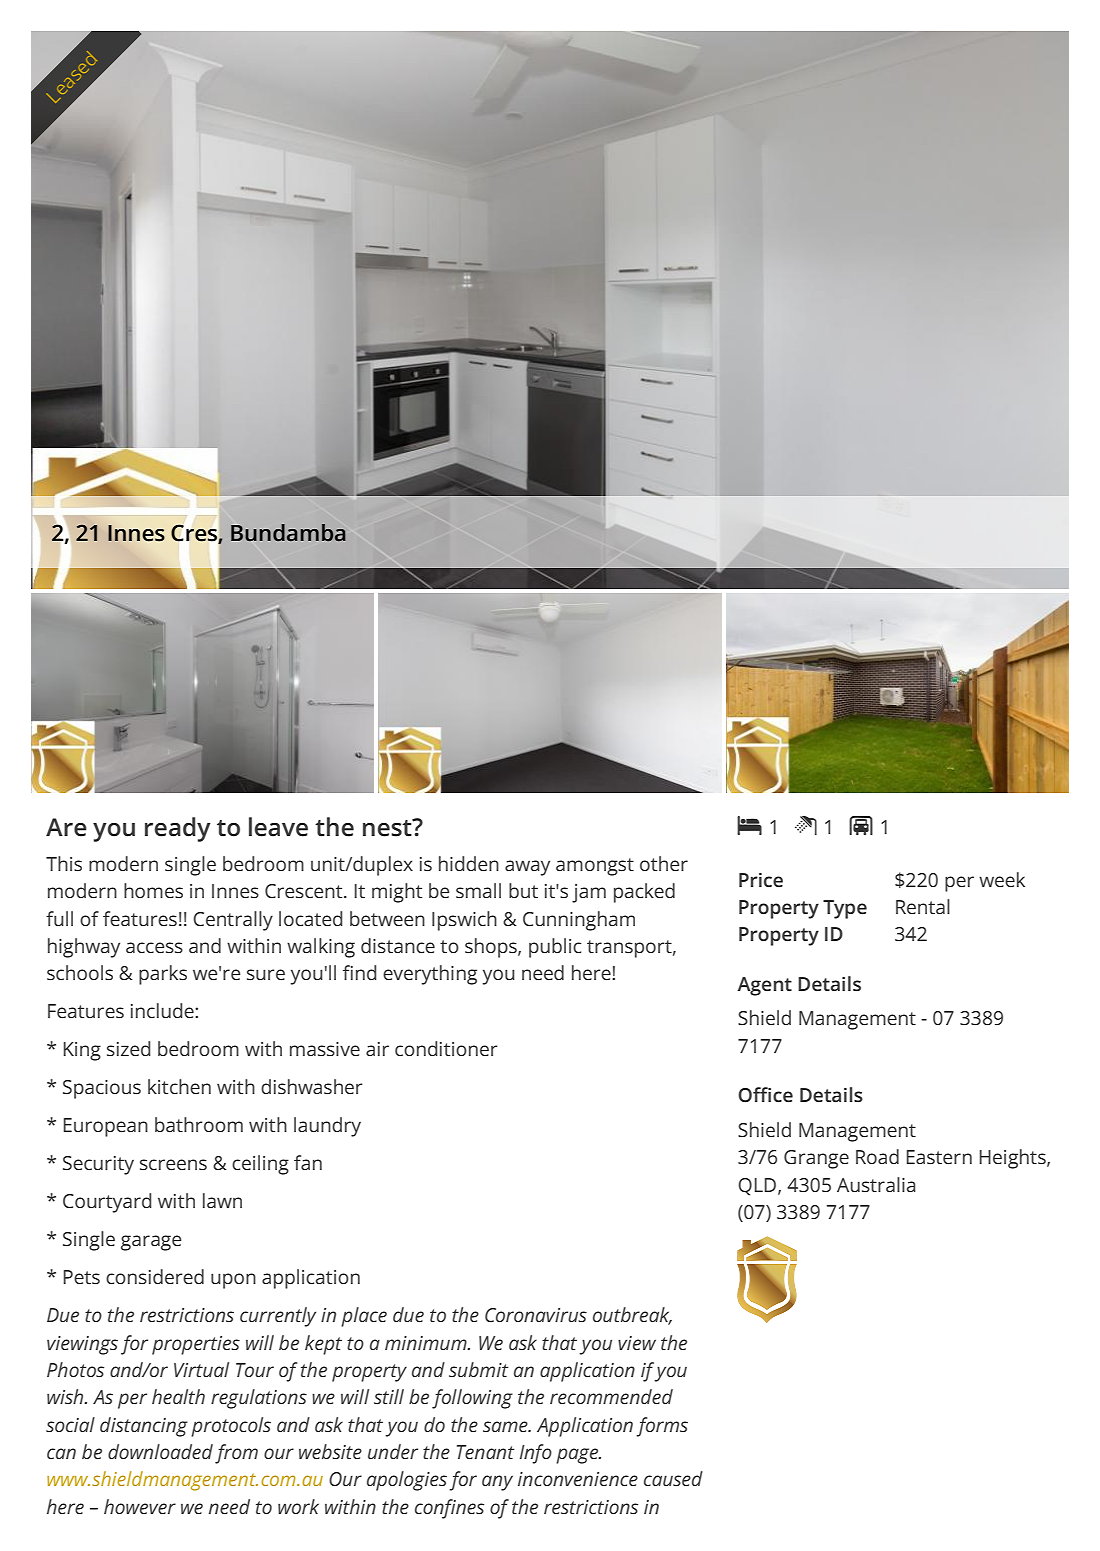  What do you see at coordinates (173, 1164) in the document?
I see `screens` at bounding box center [173, 1164].
